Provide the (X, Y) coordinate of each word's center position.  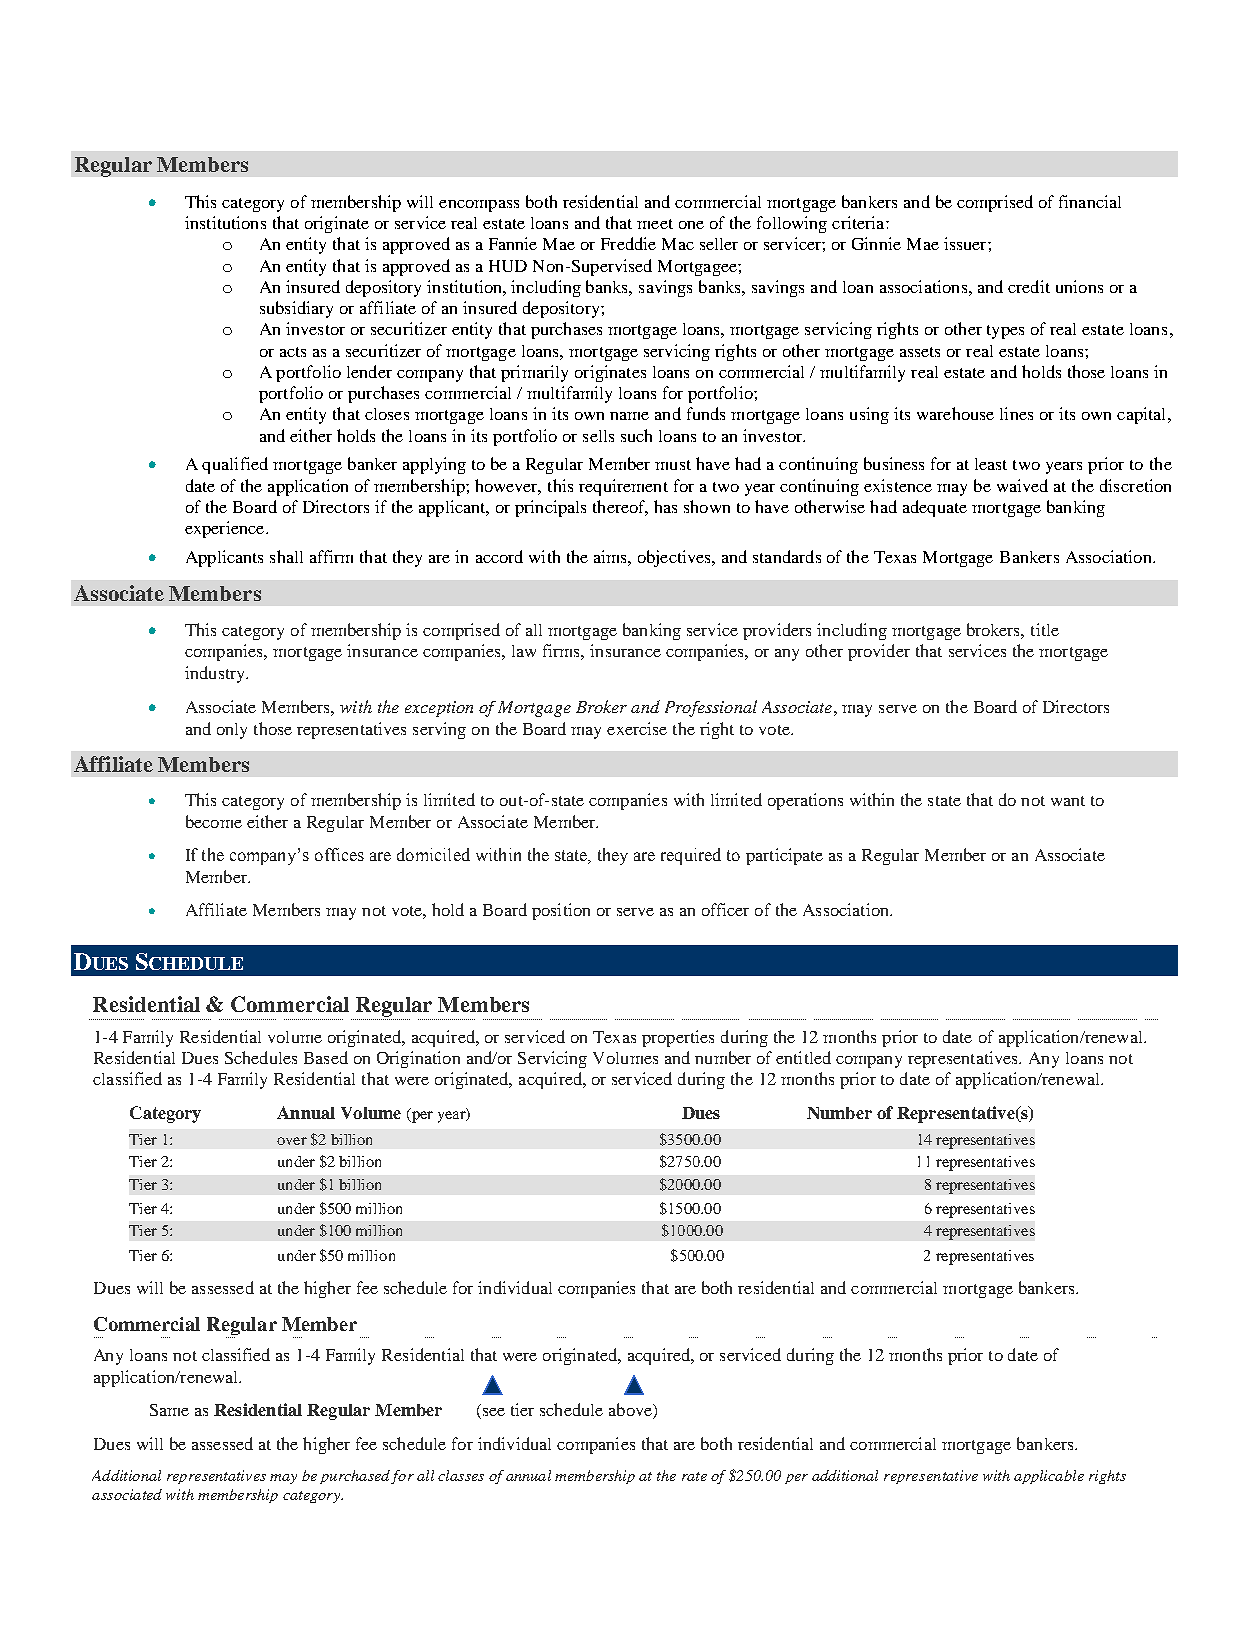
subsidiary (296, 309)
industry (216, 674)
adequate (935, 508)
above (631, 1411)
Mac (678, 244)
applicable (1049, 1477)
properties (678, 1038)
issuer (966, 243)
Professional (711, 708)
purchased (355, 1477)
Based (326, 1057)
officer (725, 909)
